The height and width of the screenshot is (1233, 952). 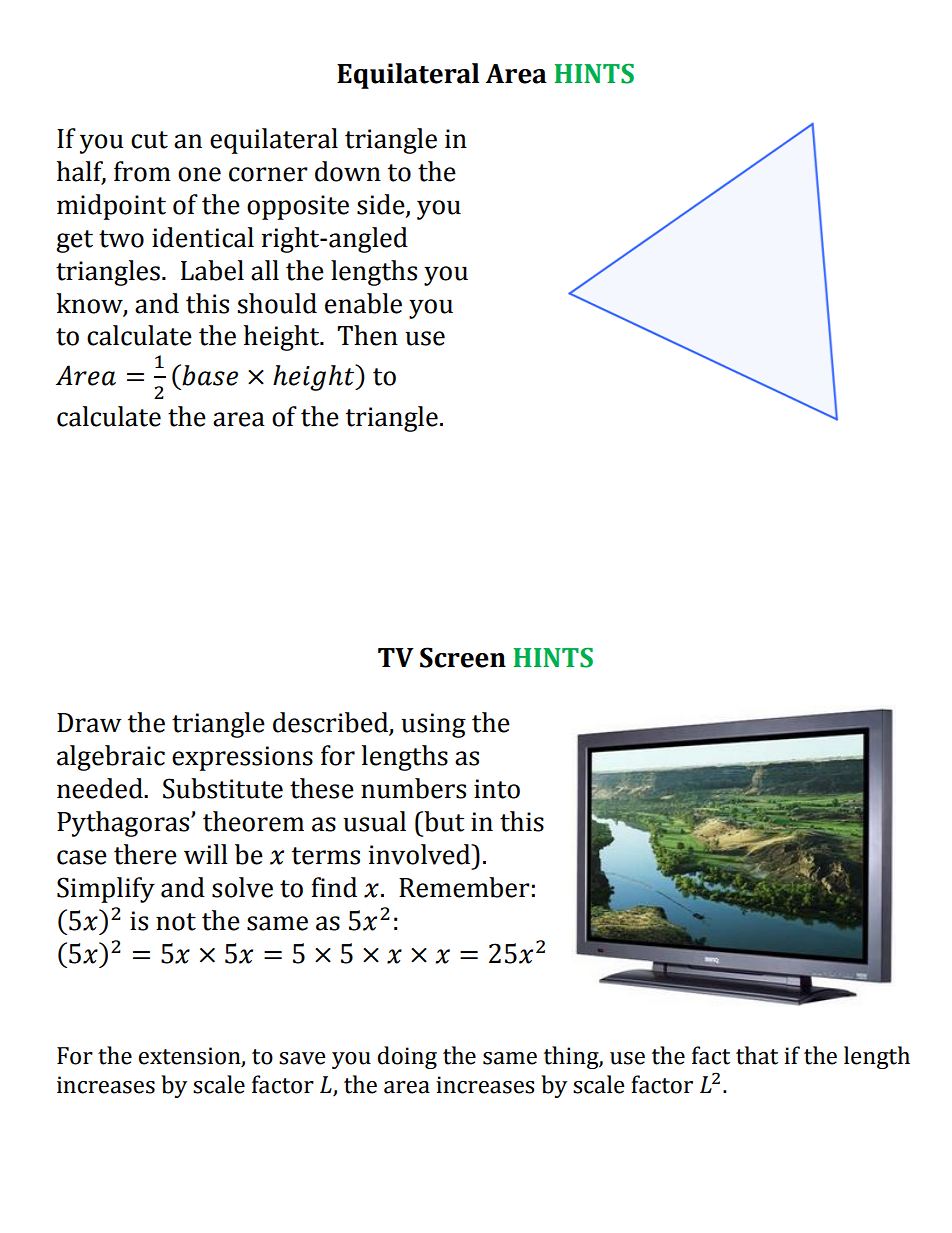 What do you see at coordinates (348, 171) in the screenshot?
I see `down` at bounding box center [348, 171].
